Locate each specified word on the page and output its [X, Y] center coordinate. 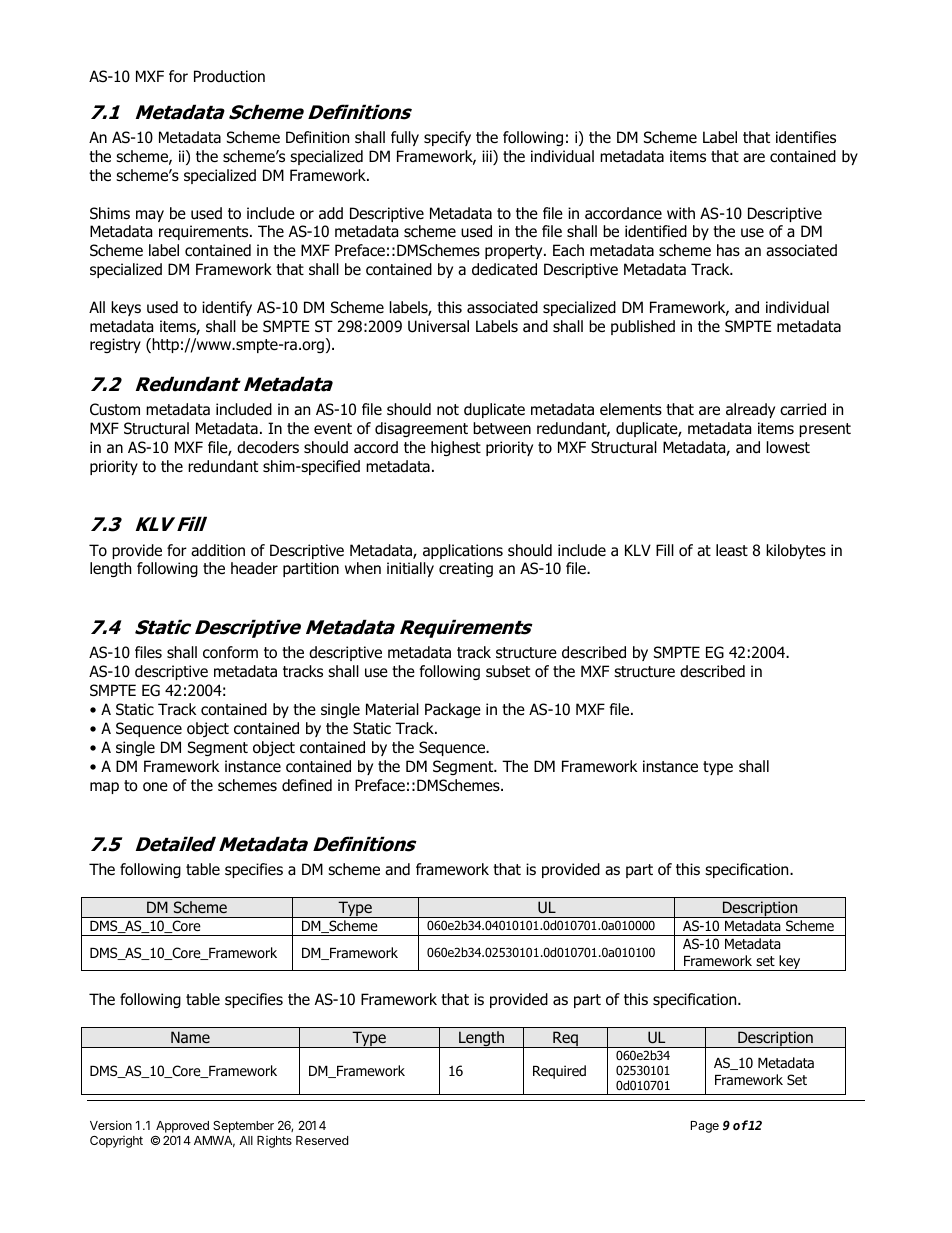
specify [447, 138]
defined [307, 785]
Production [229, 76]
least [732, 550]
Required [559, 1072]
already [750, 410]
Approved [182, 1128]
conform [230, 652]
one [155, 787]
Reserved [322, 1140]
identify [227, 308]
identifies [806, 137]
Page [705, 1127]
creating [466, 569]
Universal [438, 326]
